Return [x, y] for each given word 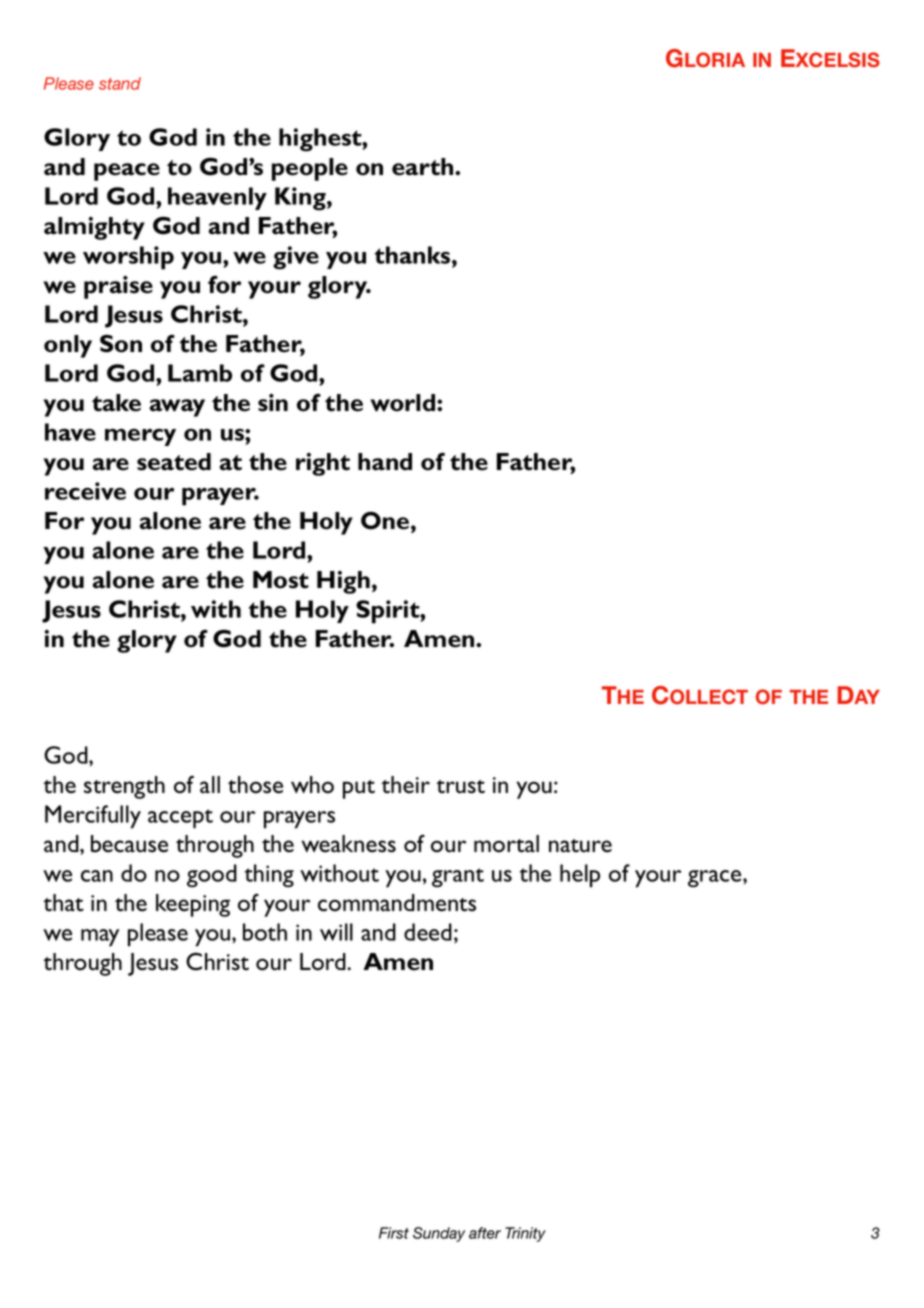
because [129, 844]
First [394, 1233]
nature [580, 846]
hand [385, 462]
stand [120, 83]
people [310, 169]
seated [174, 462]
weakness [348, 844]
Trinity [525, 1234]
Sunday [439, 1234]
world [404, 403]
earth [424, 167]
